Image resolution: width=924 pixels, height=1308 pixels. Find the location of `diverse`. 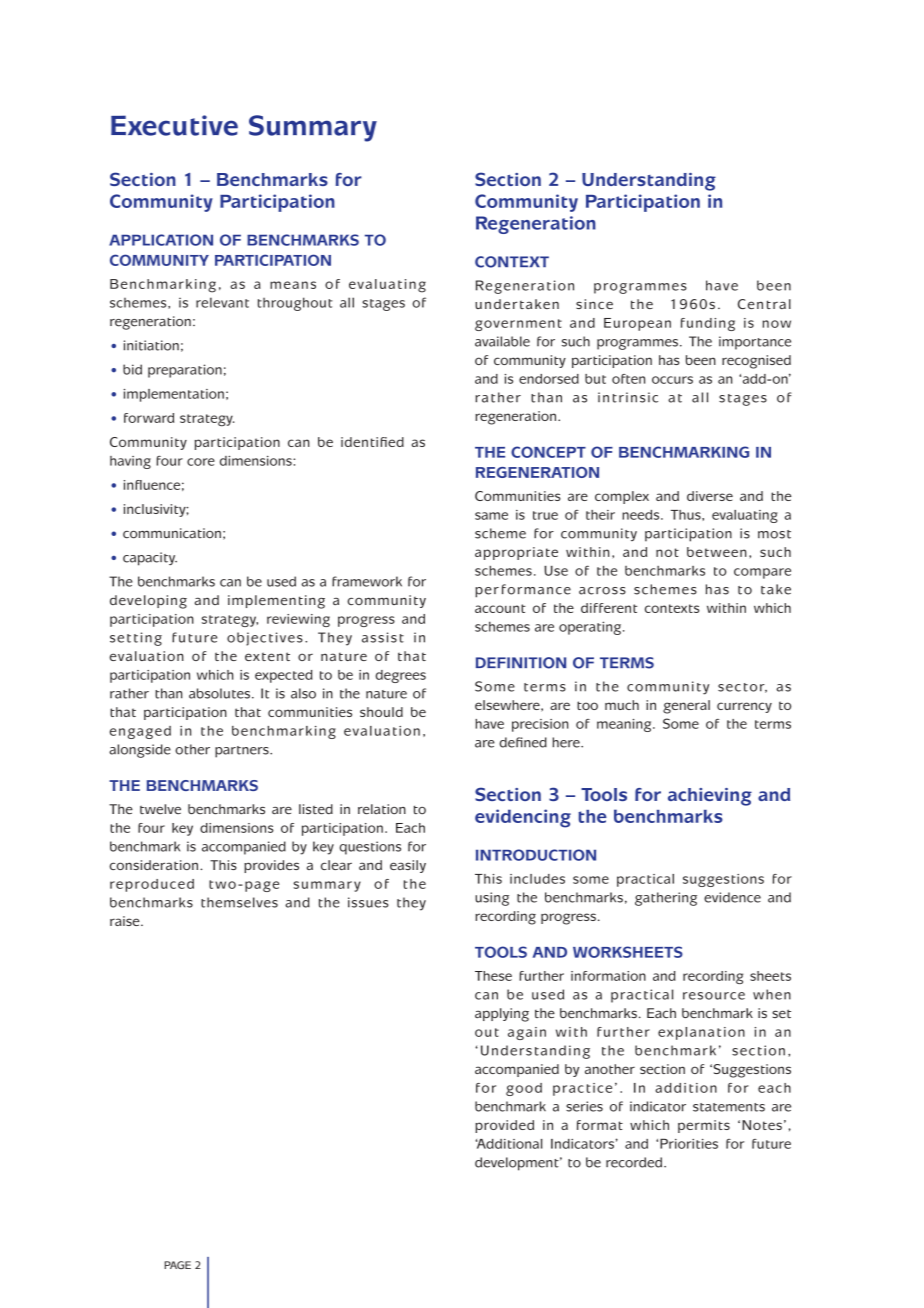

diverse is located at coordinates (710, 496).
